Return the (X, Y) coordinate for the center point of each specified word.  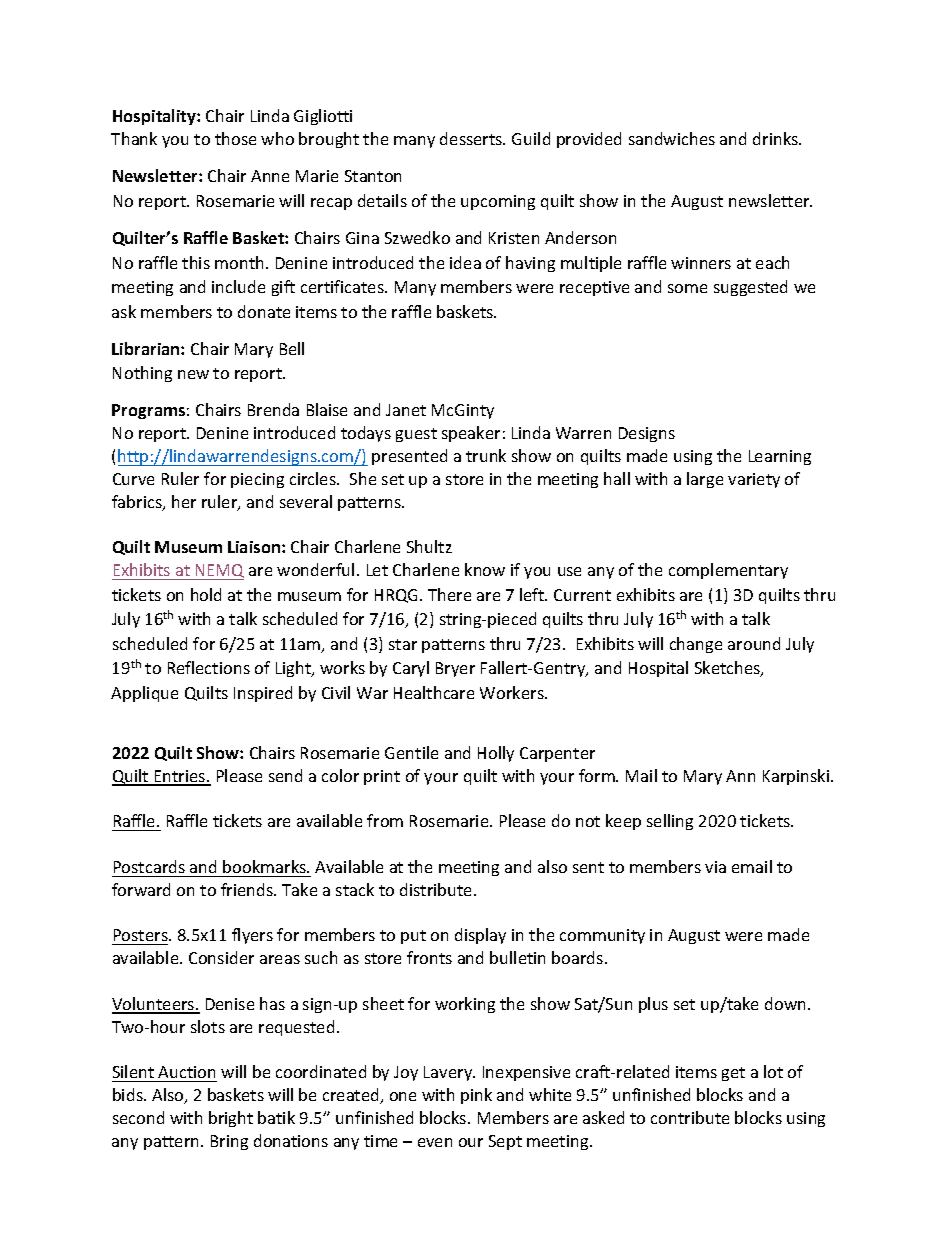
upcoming (498, 202)
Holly (496, 754)
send (285, 775)
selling (670, 822)
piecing (257, 480)
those (235, 138)
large (705, 480)
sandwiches (672, 138)
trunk (486, 455)
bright (231, 1119)
